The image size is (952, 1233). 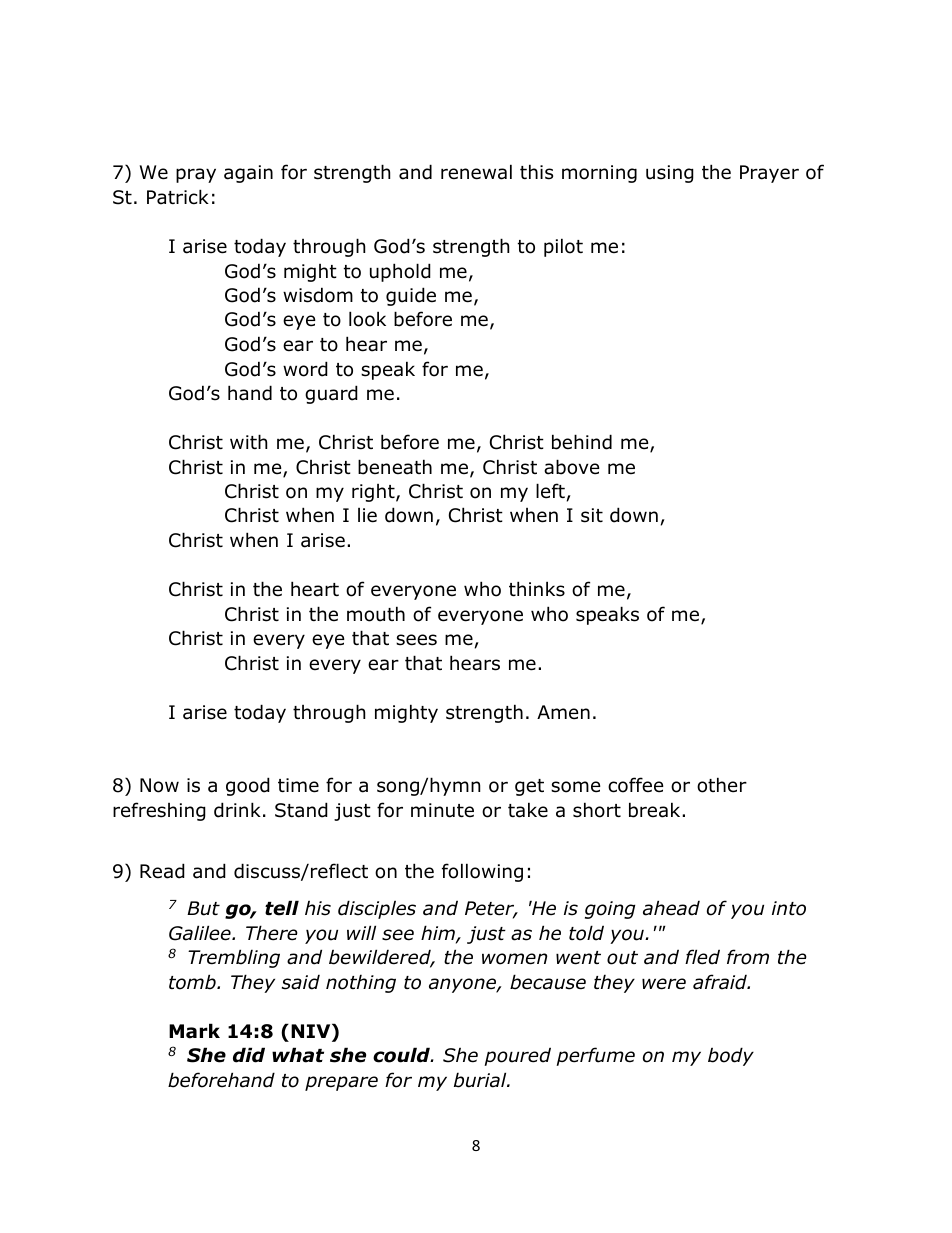 I want to click on get, so click(x=529, y=787).
